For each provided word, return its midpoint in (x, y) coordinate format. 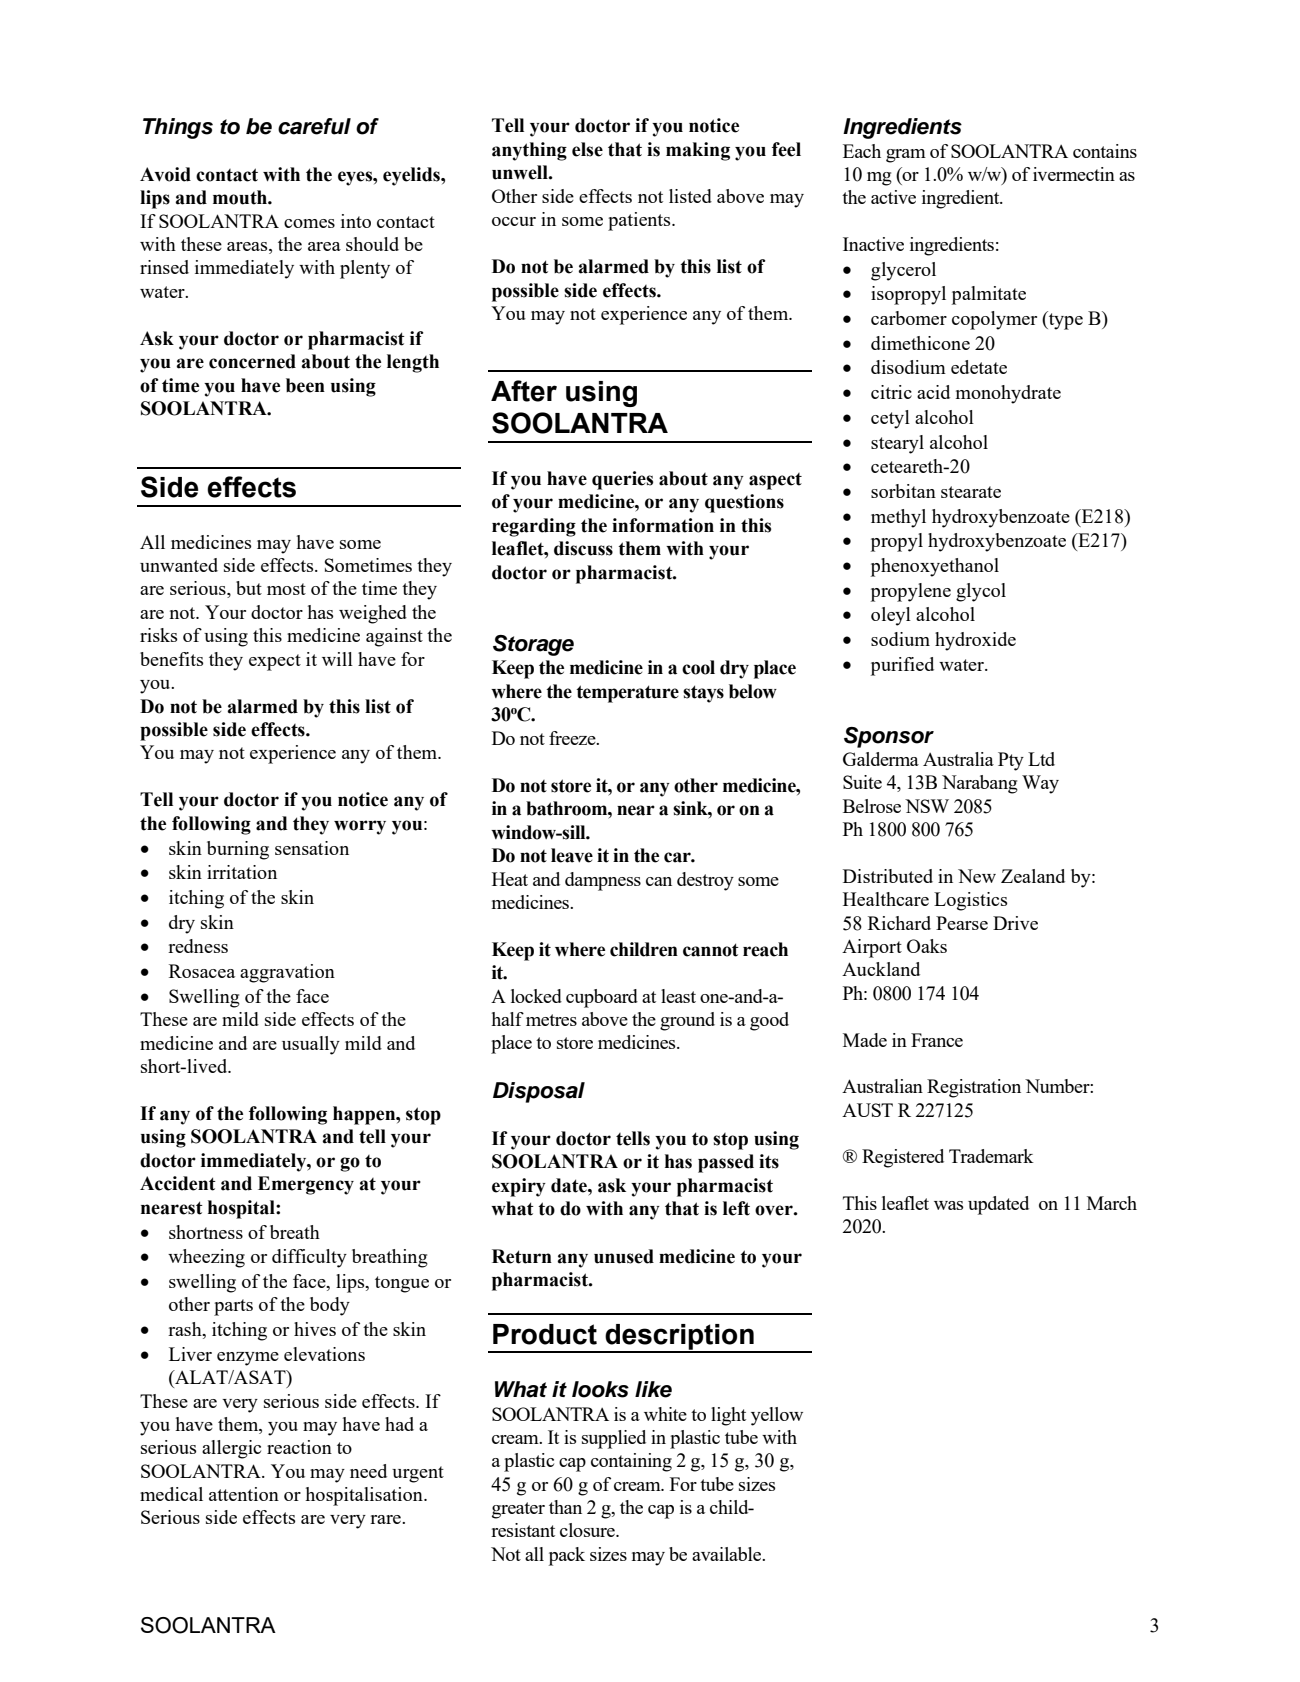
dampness (603, 881)
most (286, 589)
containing (631, 1462)
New (977, 876)
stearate (971, 492)
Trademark (991, 1156)
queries (622, 480)
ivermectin (1074, 174)
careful (314, 126)
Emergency (306, 1185)
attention (244, 1494)
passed (726, 1163)
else (587, 149)
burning (238, 850)
